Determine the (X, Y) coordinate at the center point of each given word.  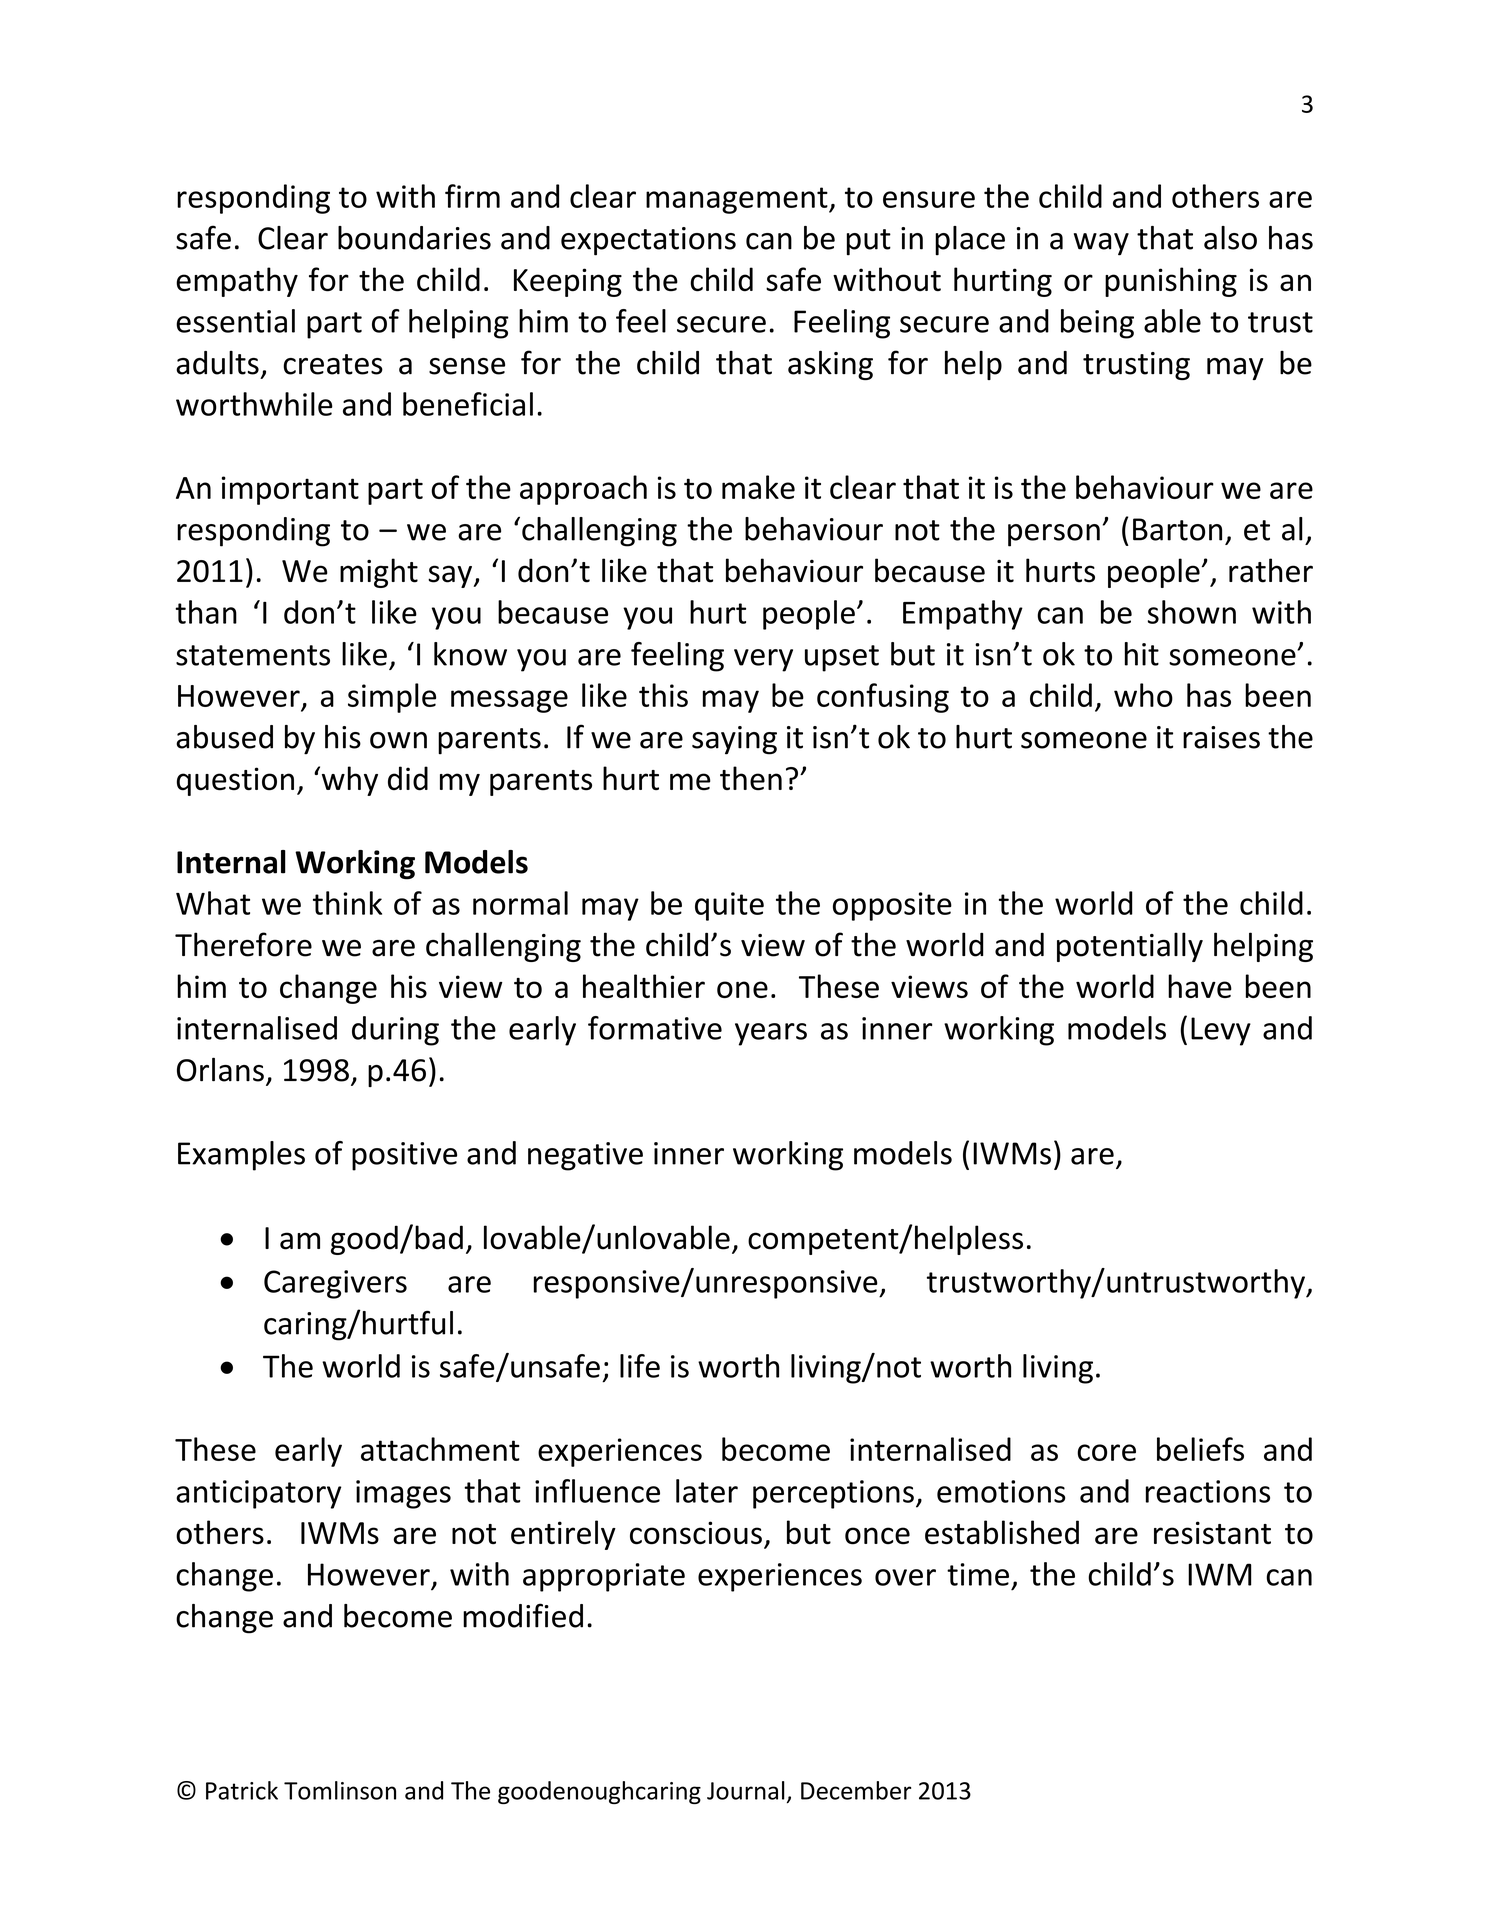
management (738, 200)
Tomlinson (340, 1790)
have (1200, 986)
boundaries (414, 238)
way (1101, 244)
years (771, 1034)
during (395, 1031)
